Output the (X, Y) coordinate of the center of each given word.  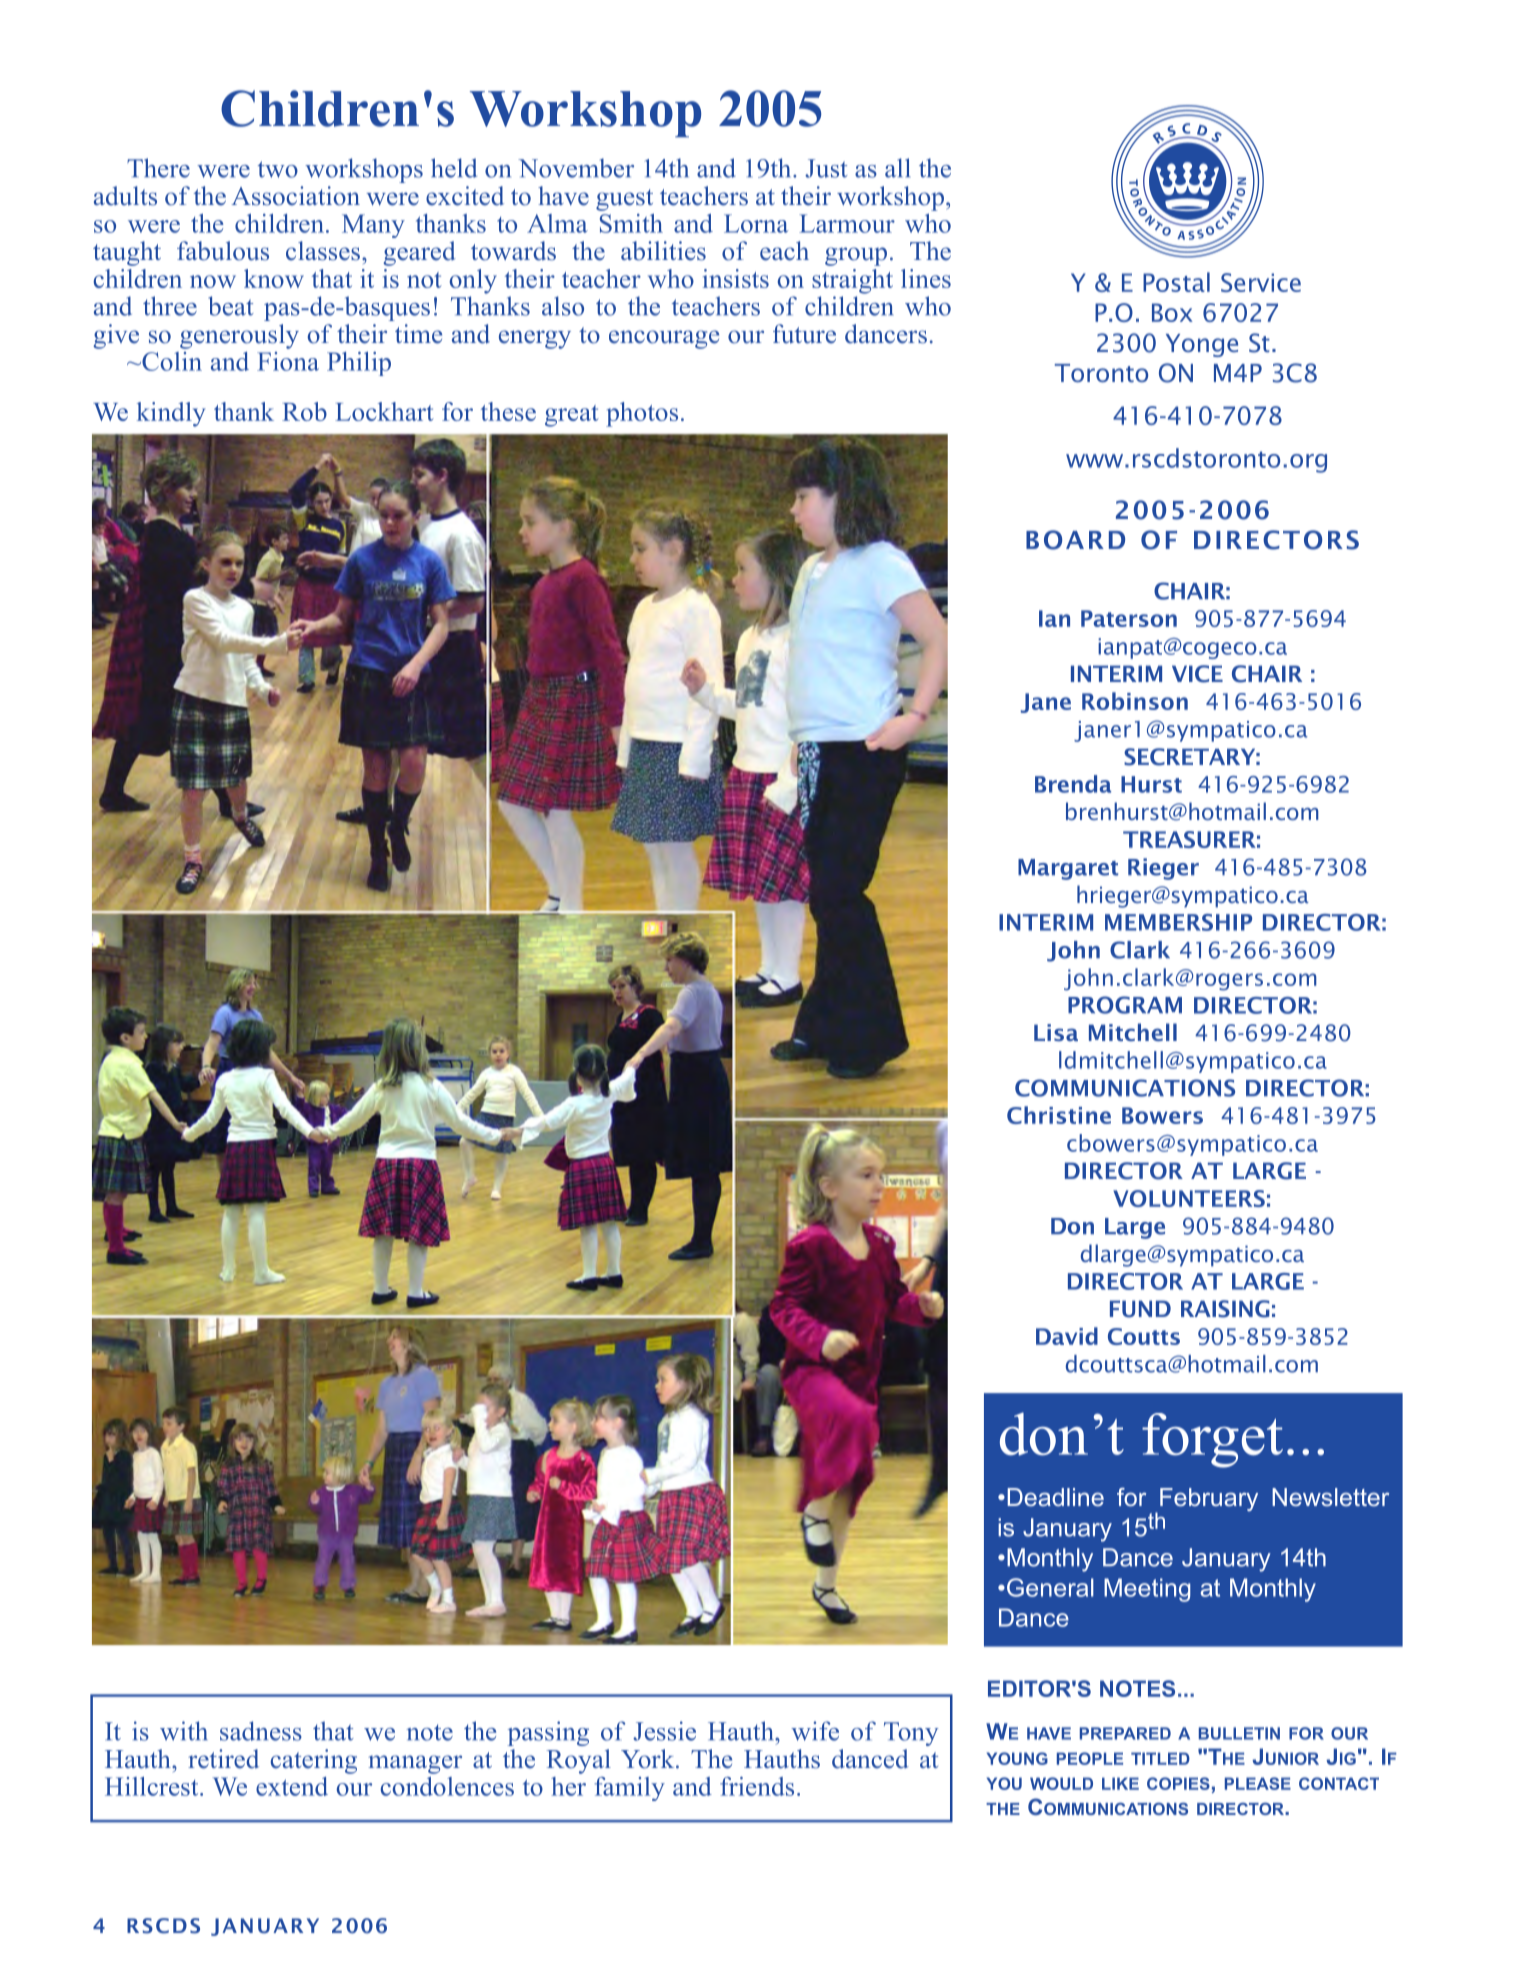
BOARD (1075, 540)
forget (1212, 1440)
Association (295, 196)
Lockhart (384, 411)
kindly (171, 414)
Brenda (1073, 784)
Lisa (1056, 1032)
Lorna (756, 223)
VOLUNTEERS (1189, 1198)
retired (223, 1759)
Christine (1059, 1115)
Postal (1176, 282)
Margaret (1068, 869)
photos (642, 414)
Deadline (1055, 1497)
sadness (261, 1731)
